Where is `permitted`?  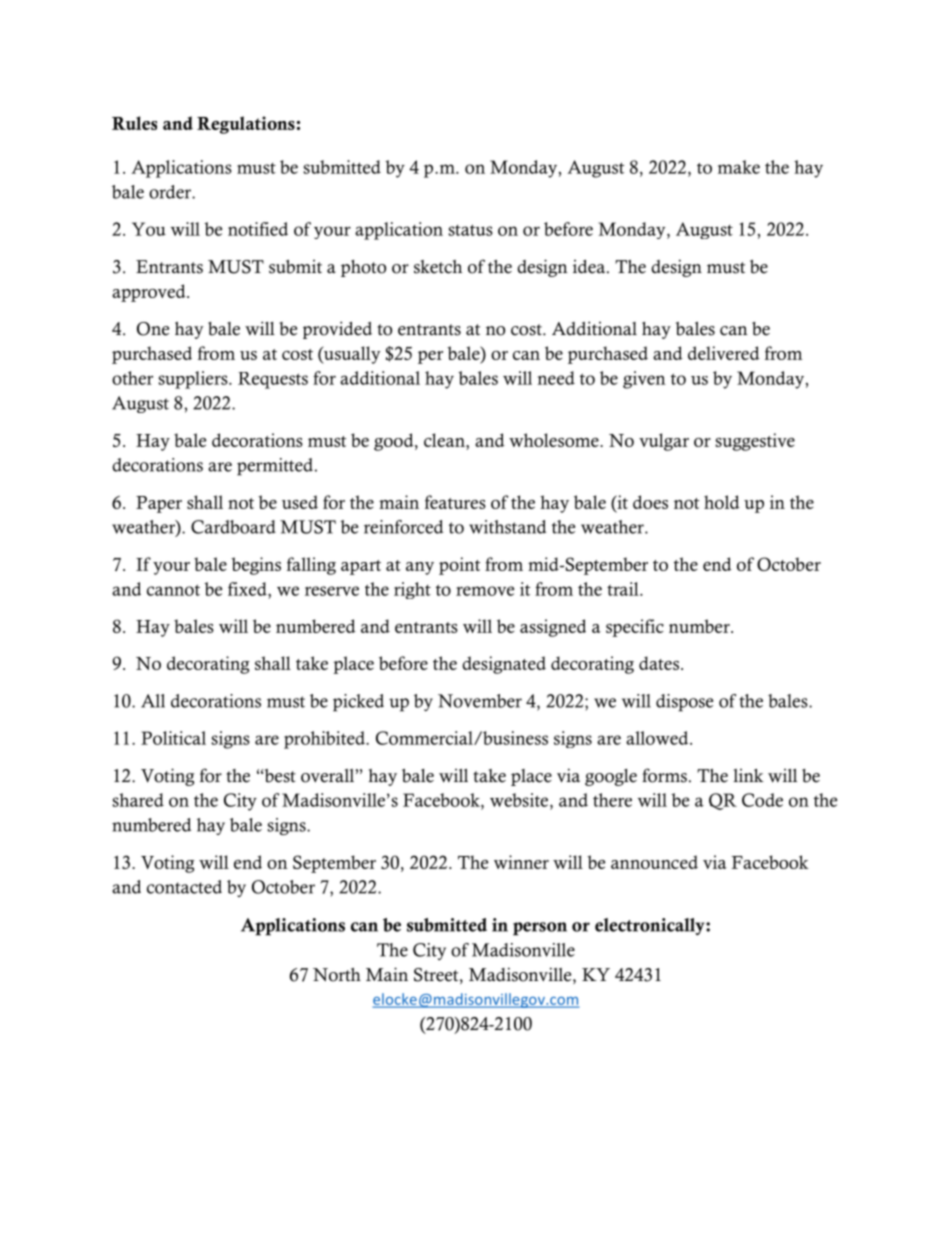 permitted is located at coordinates (276, 467).
